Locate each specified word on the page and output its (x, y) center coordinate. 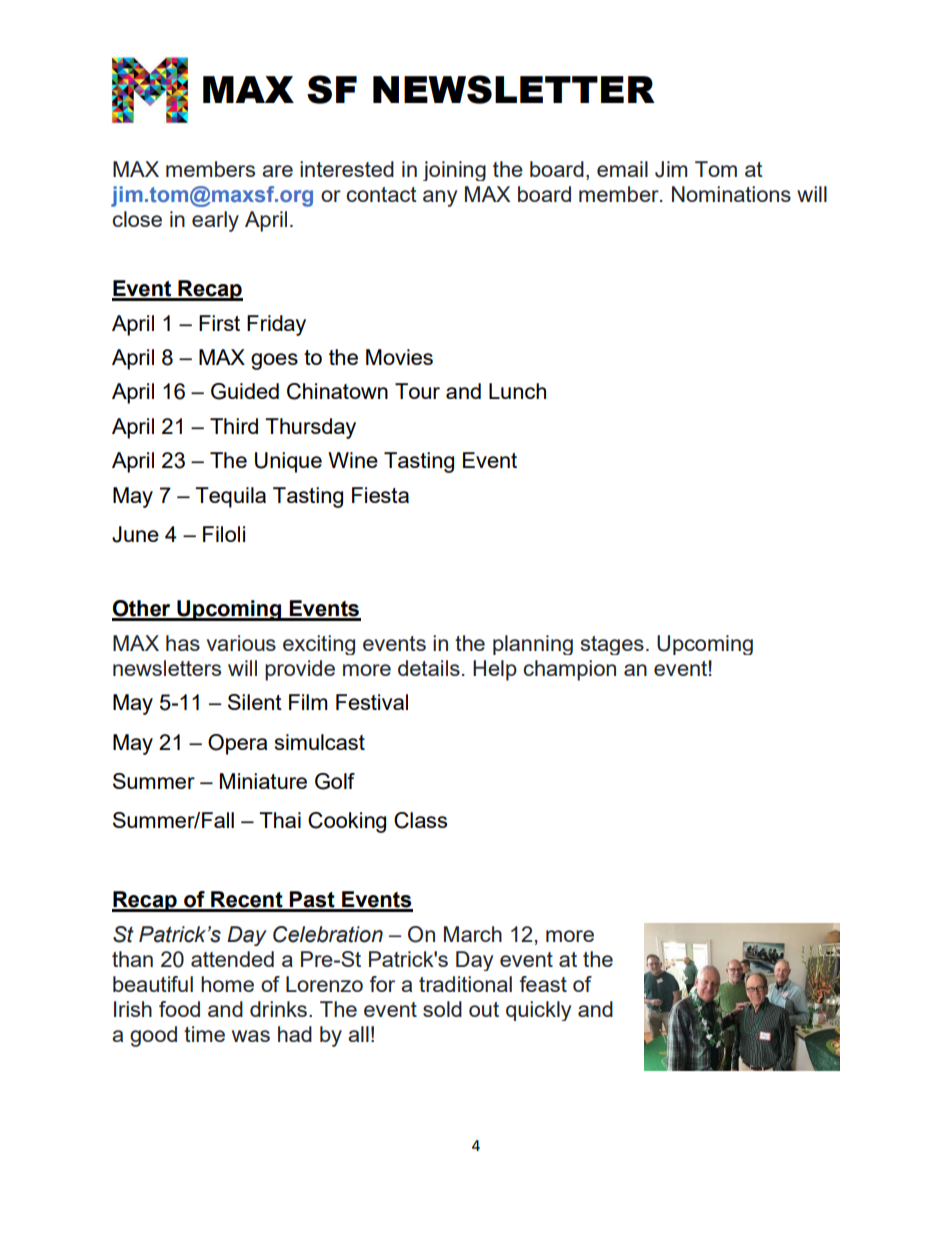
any (440, 198)
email (622, 169)
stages (612, 645)
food (179, 1009)
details (429, 668)
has (183, 643)
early (215, 221)
